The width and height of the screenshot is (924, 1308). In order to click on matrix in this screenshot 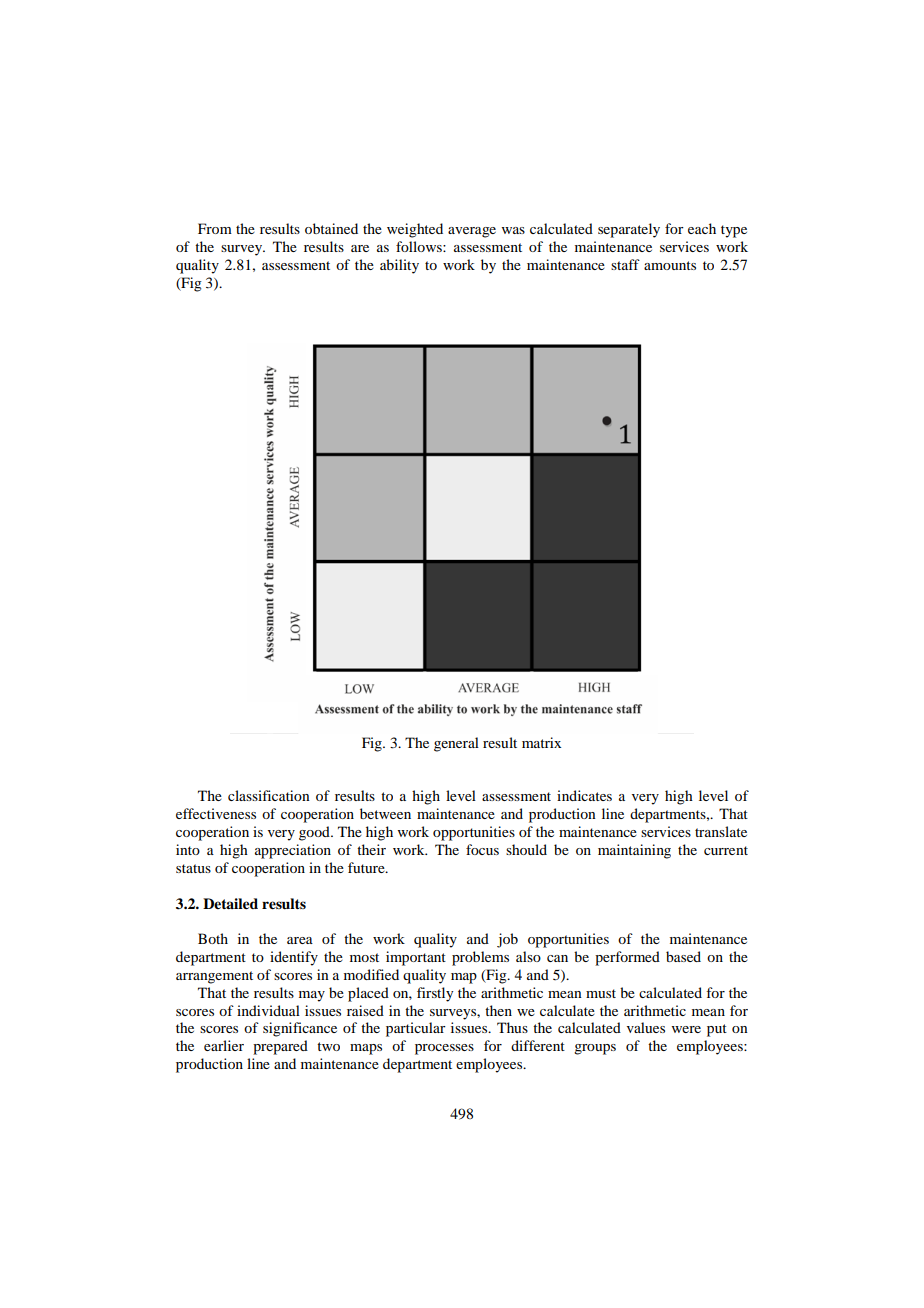, I will do `click(541, 742)`.
